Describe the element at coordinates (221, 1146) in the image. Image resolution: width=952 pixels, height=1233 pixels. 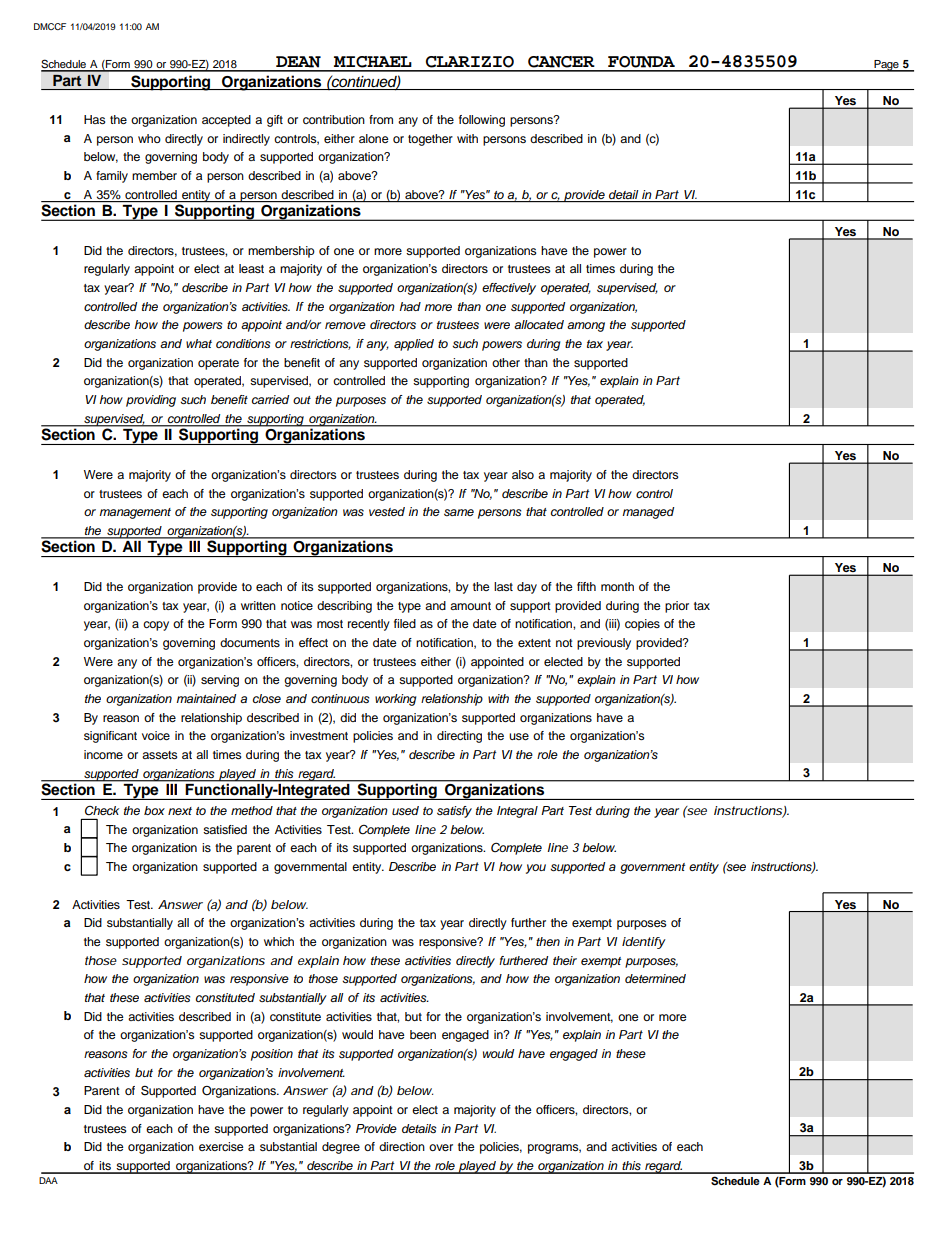
I see `exercise` at that location.
